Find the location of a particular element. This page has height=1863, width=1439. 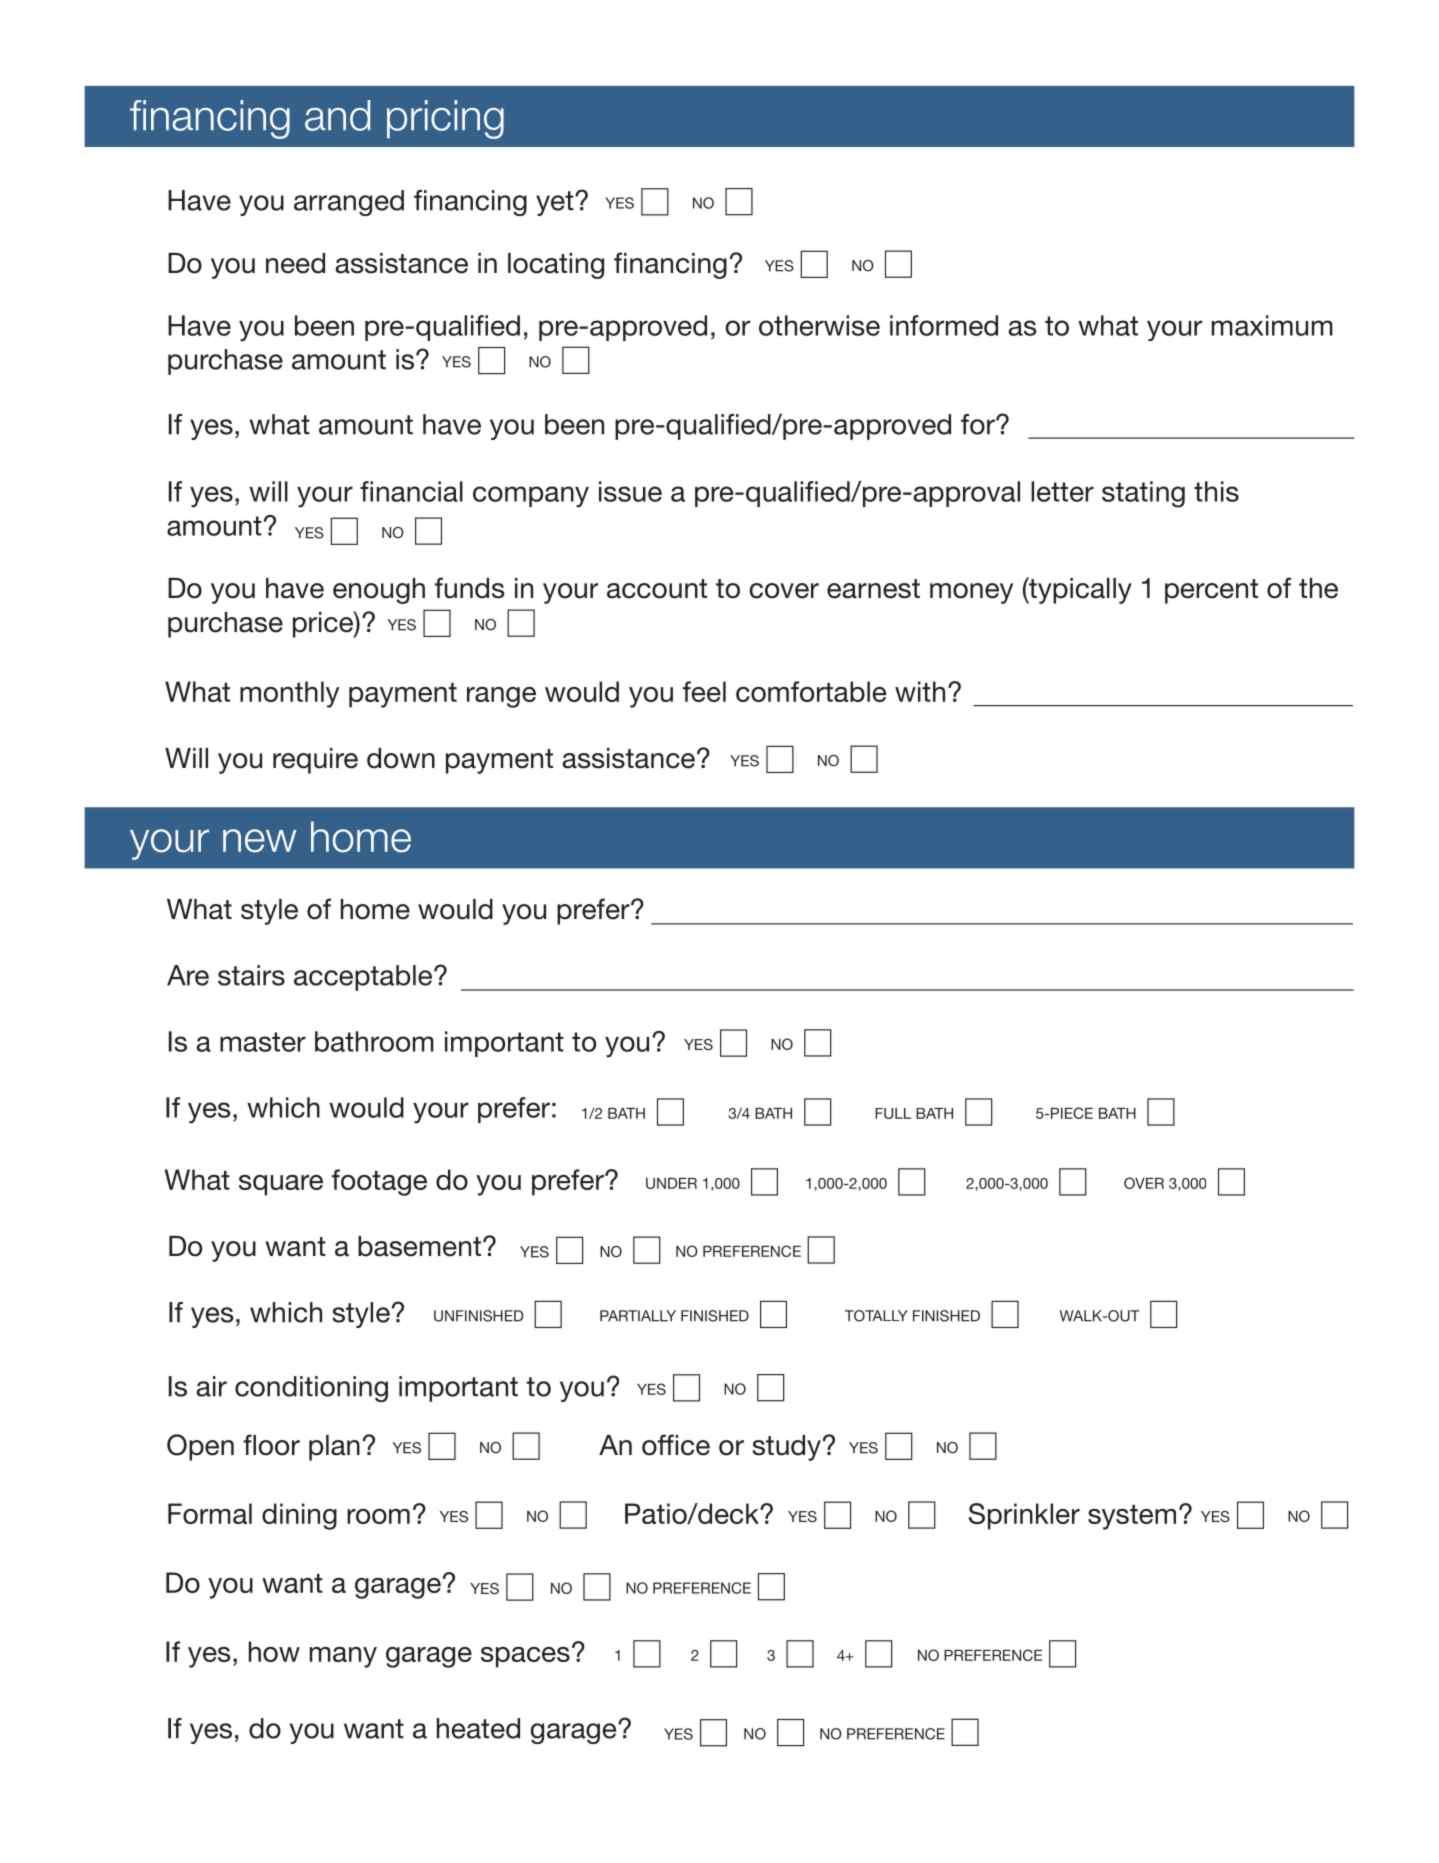

maximum is located at coordinates (1272, 325).
